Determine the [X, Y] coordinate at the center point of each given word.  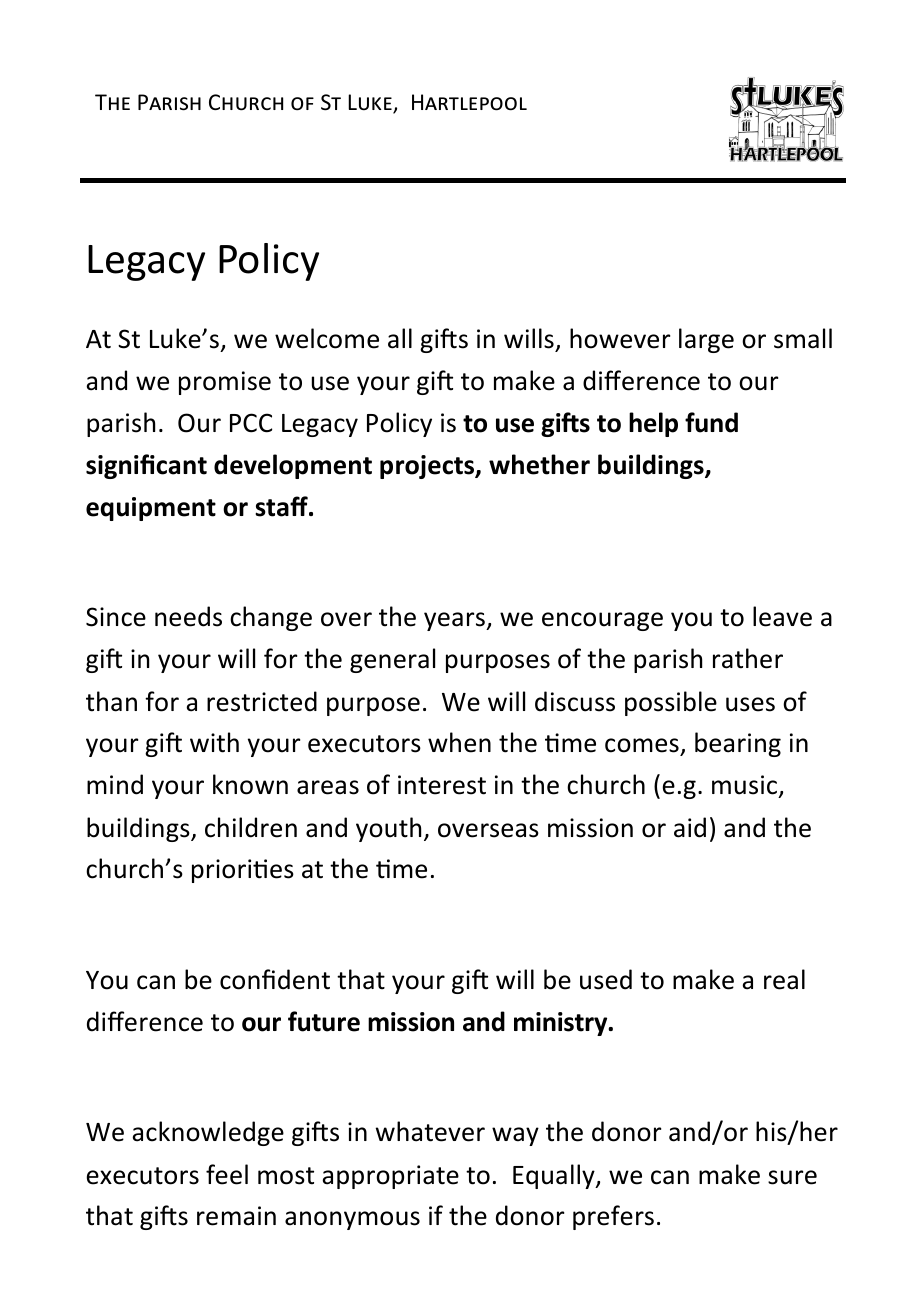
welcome [327, 338]
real [784, 979]
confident [275, 979]
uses [750, 704]
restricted [262, 701]
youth [388, 829]
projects [428, 467]
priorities [243, 871]
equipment [151, 509]
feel [227, 1174]
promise [225, 383]
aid [690, 827]
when [459, 742]
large [706, 340]
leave [782, 616]
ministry [562, 1024]
